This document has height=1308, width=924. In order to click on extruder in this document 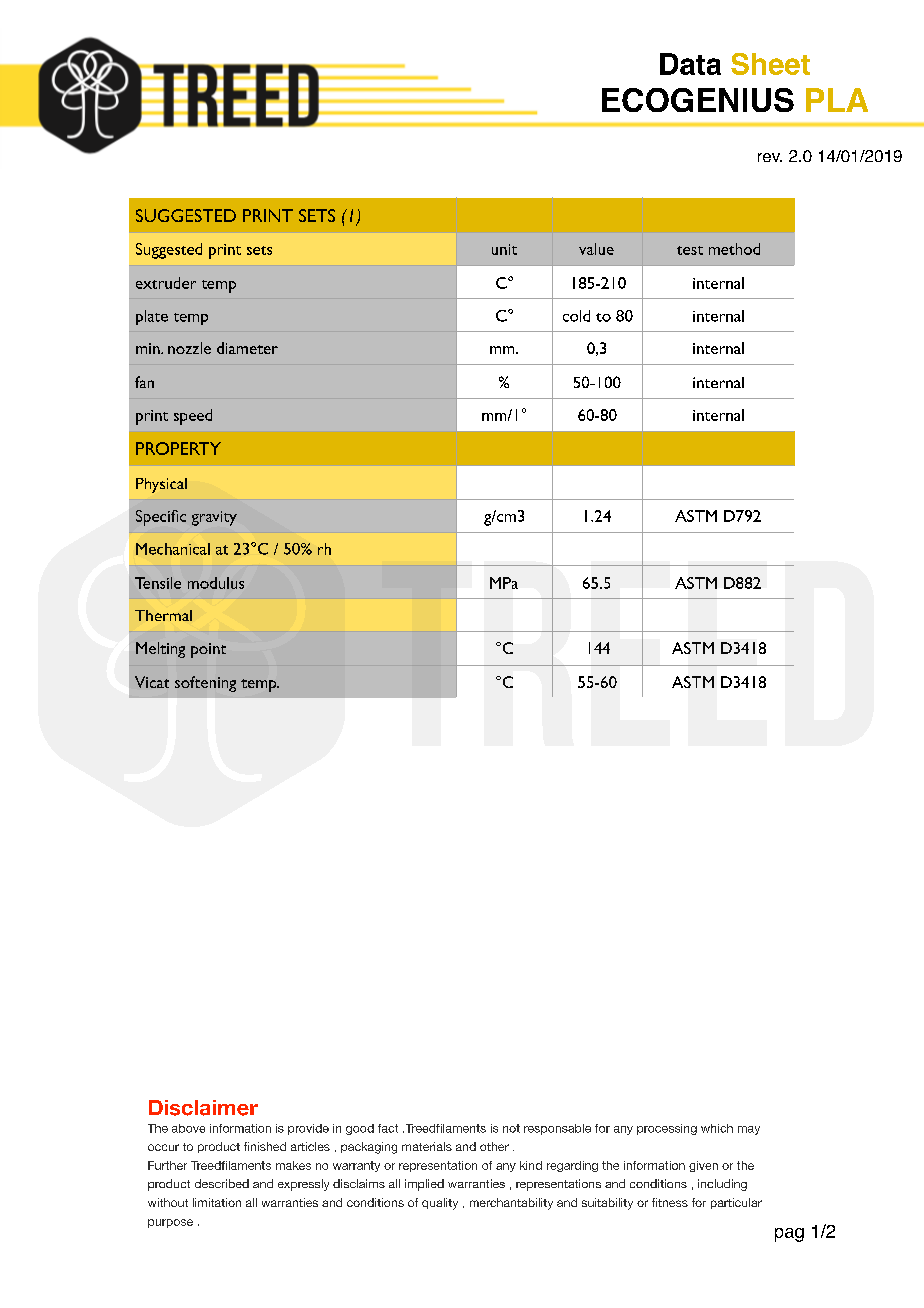, I will do `click(166, 283)`.
